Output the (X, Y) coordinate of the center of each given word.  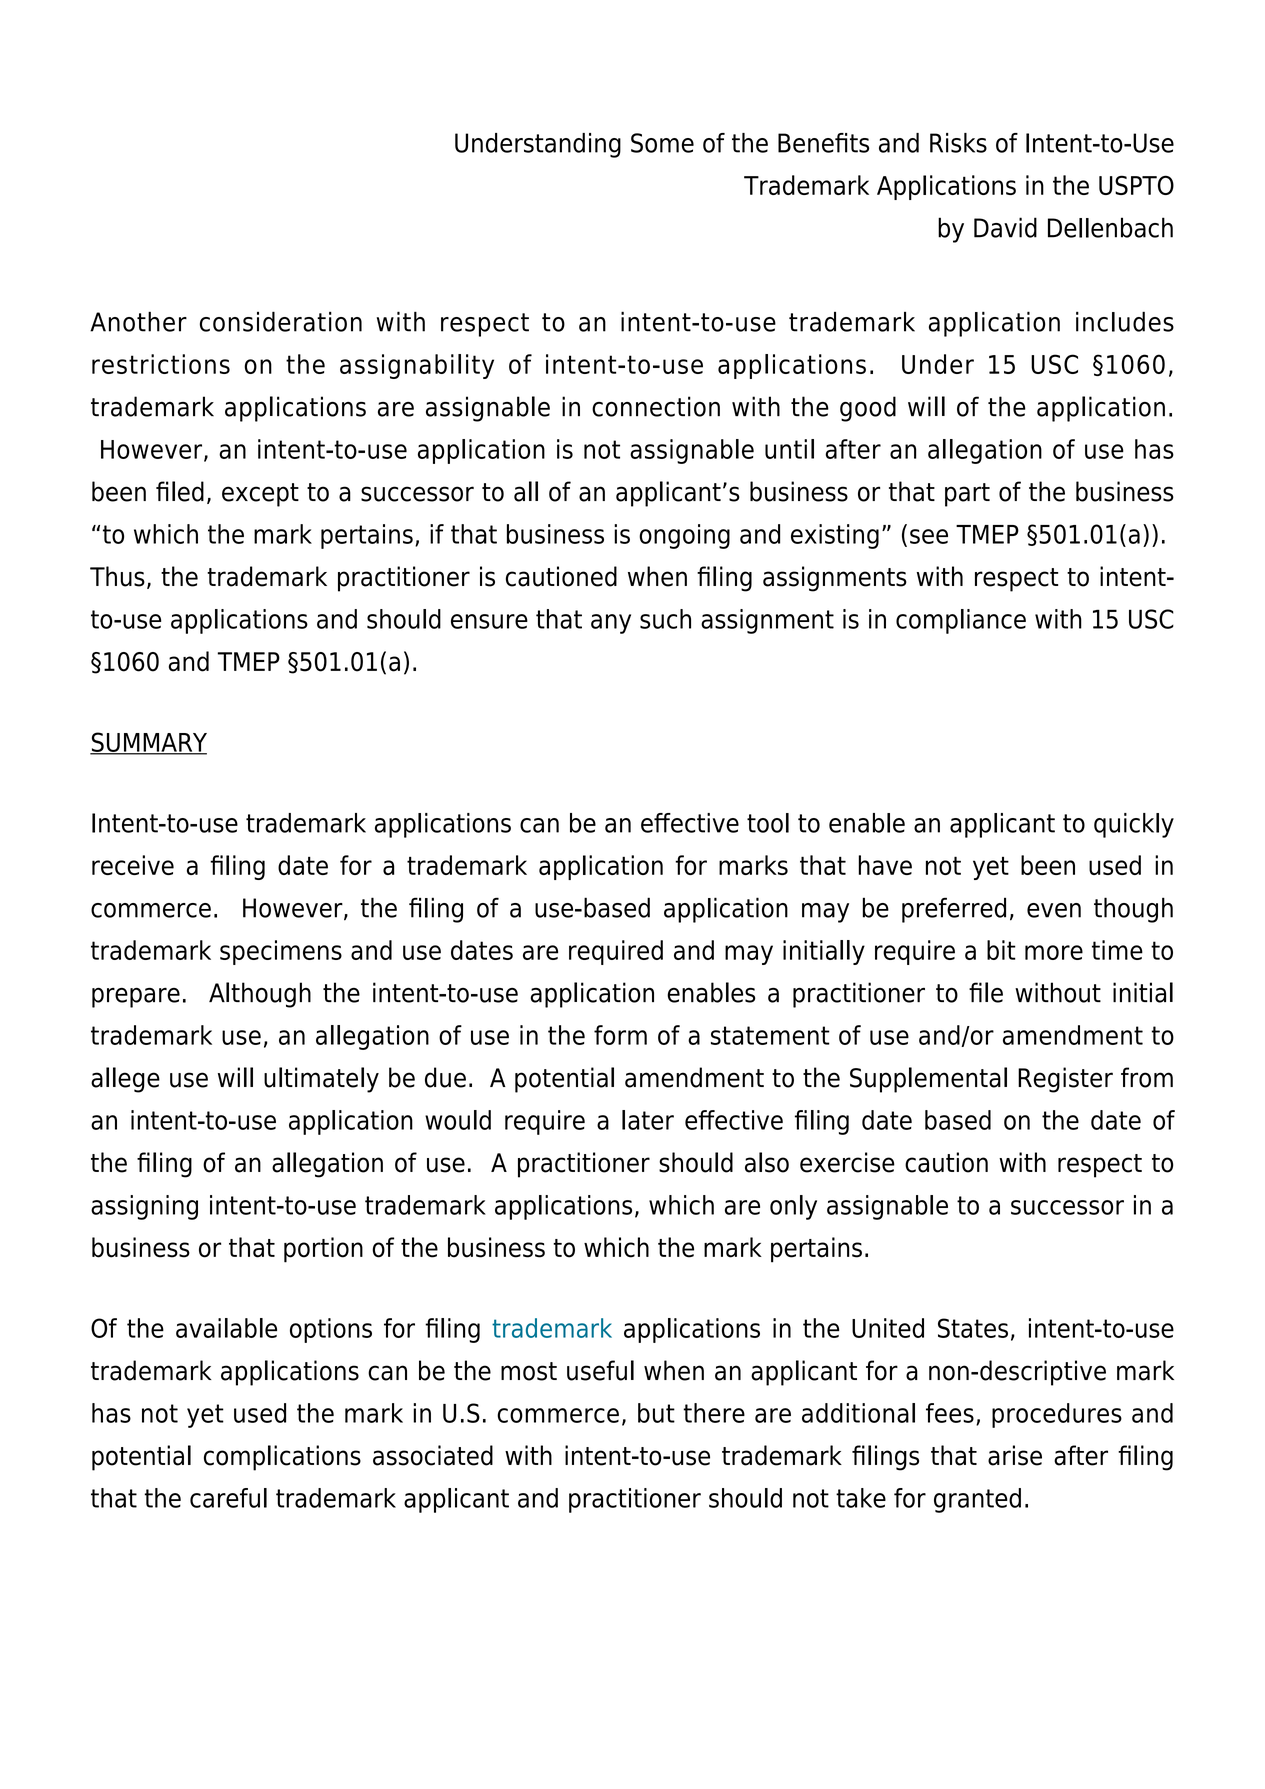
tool (768, 823)
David (1005, 227)
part (967, 495)
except (260, 495)
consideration (281, 321)
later (648, 1120)
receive (133, 865)
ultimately (321, 1080)
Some (662, 143)
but (656, 1413)
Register (1065, 1080)
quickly (1134, 825)
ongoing (684, 536)
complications (282, 1458)
